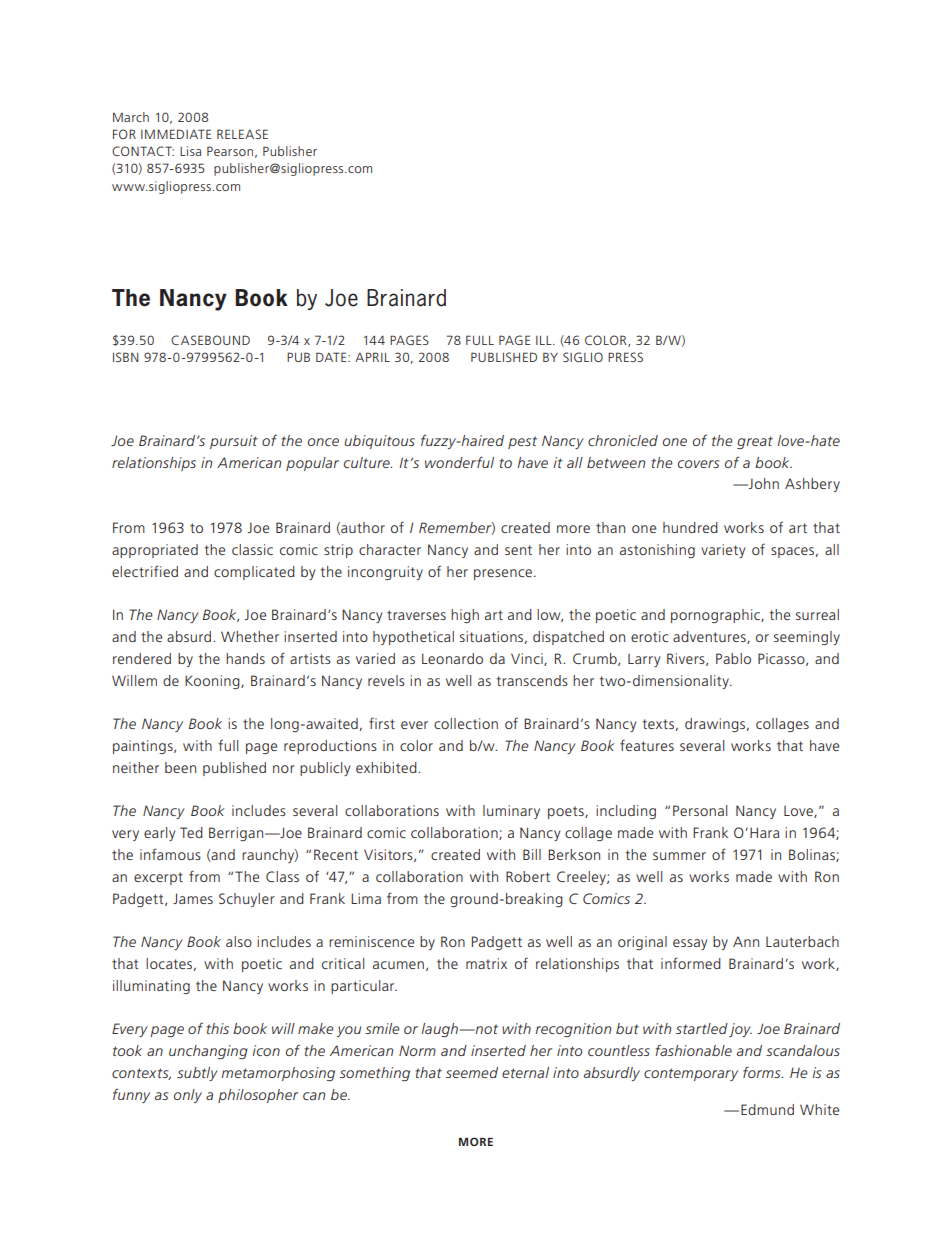  Describe the element at coordinates (170, 854) in the screenshot. I see `infamous` at that location.
